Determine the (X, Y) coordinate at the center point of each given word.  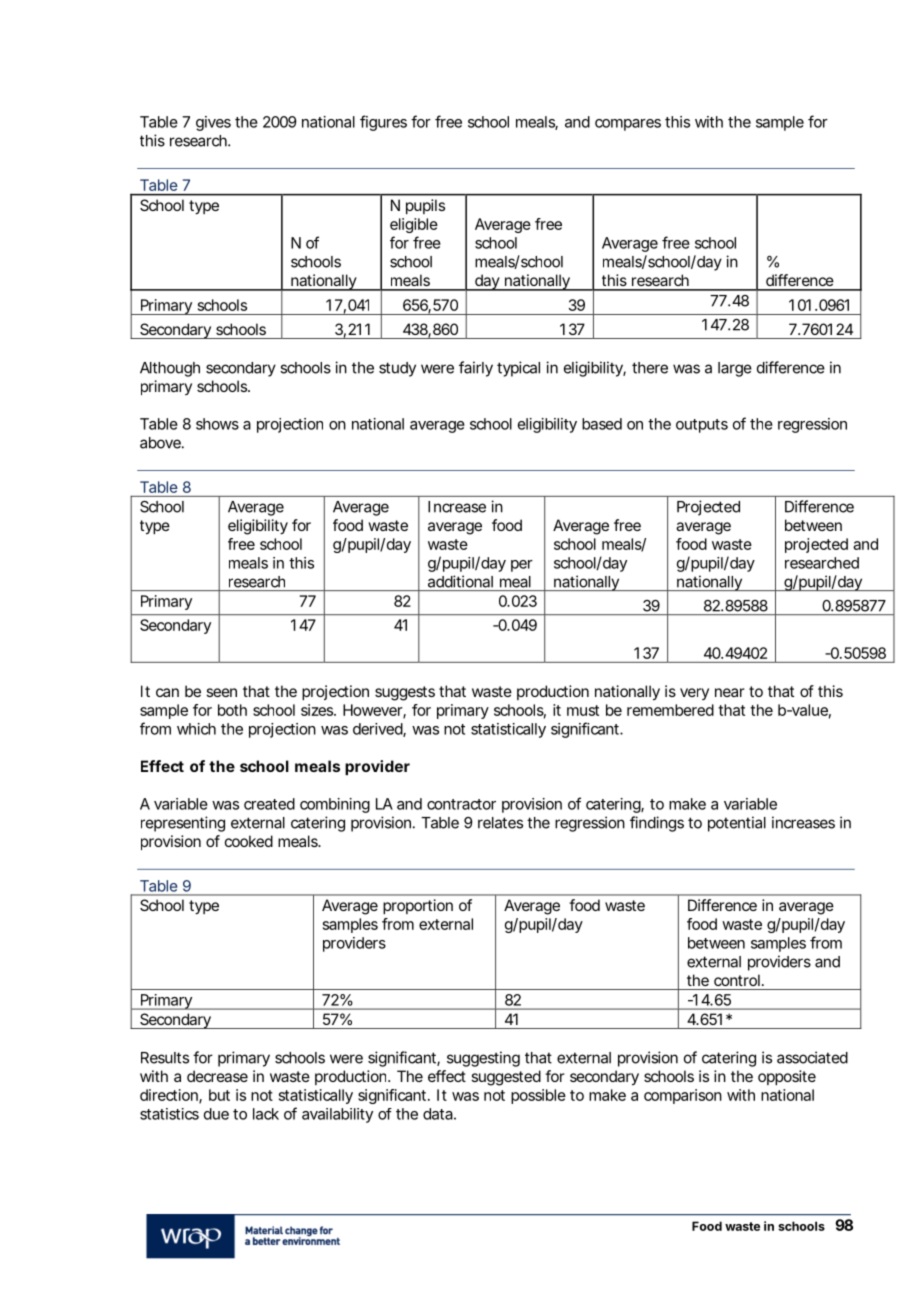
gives (213, 123)
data (438, 1114)
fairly (476, 369)
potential (737, 824)
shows (217, 424)
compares (628, 125)
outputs (702, 426)
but (219, 1095)
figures (383, 123)
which (196, 729)
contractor (461, 804)
